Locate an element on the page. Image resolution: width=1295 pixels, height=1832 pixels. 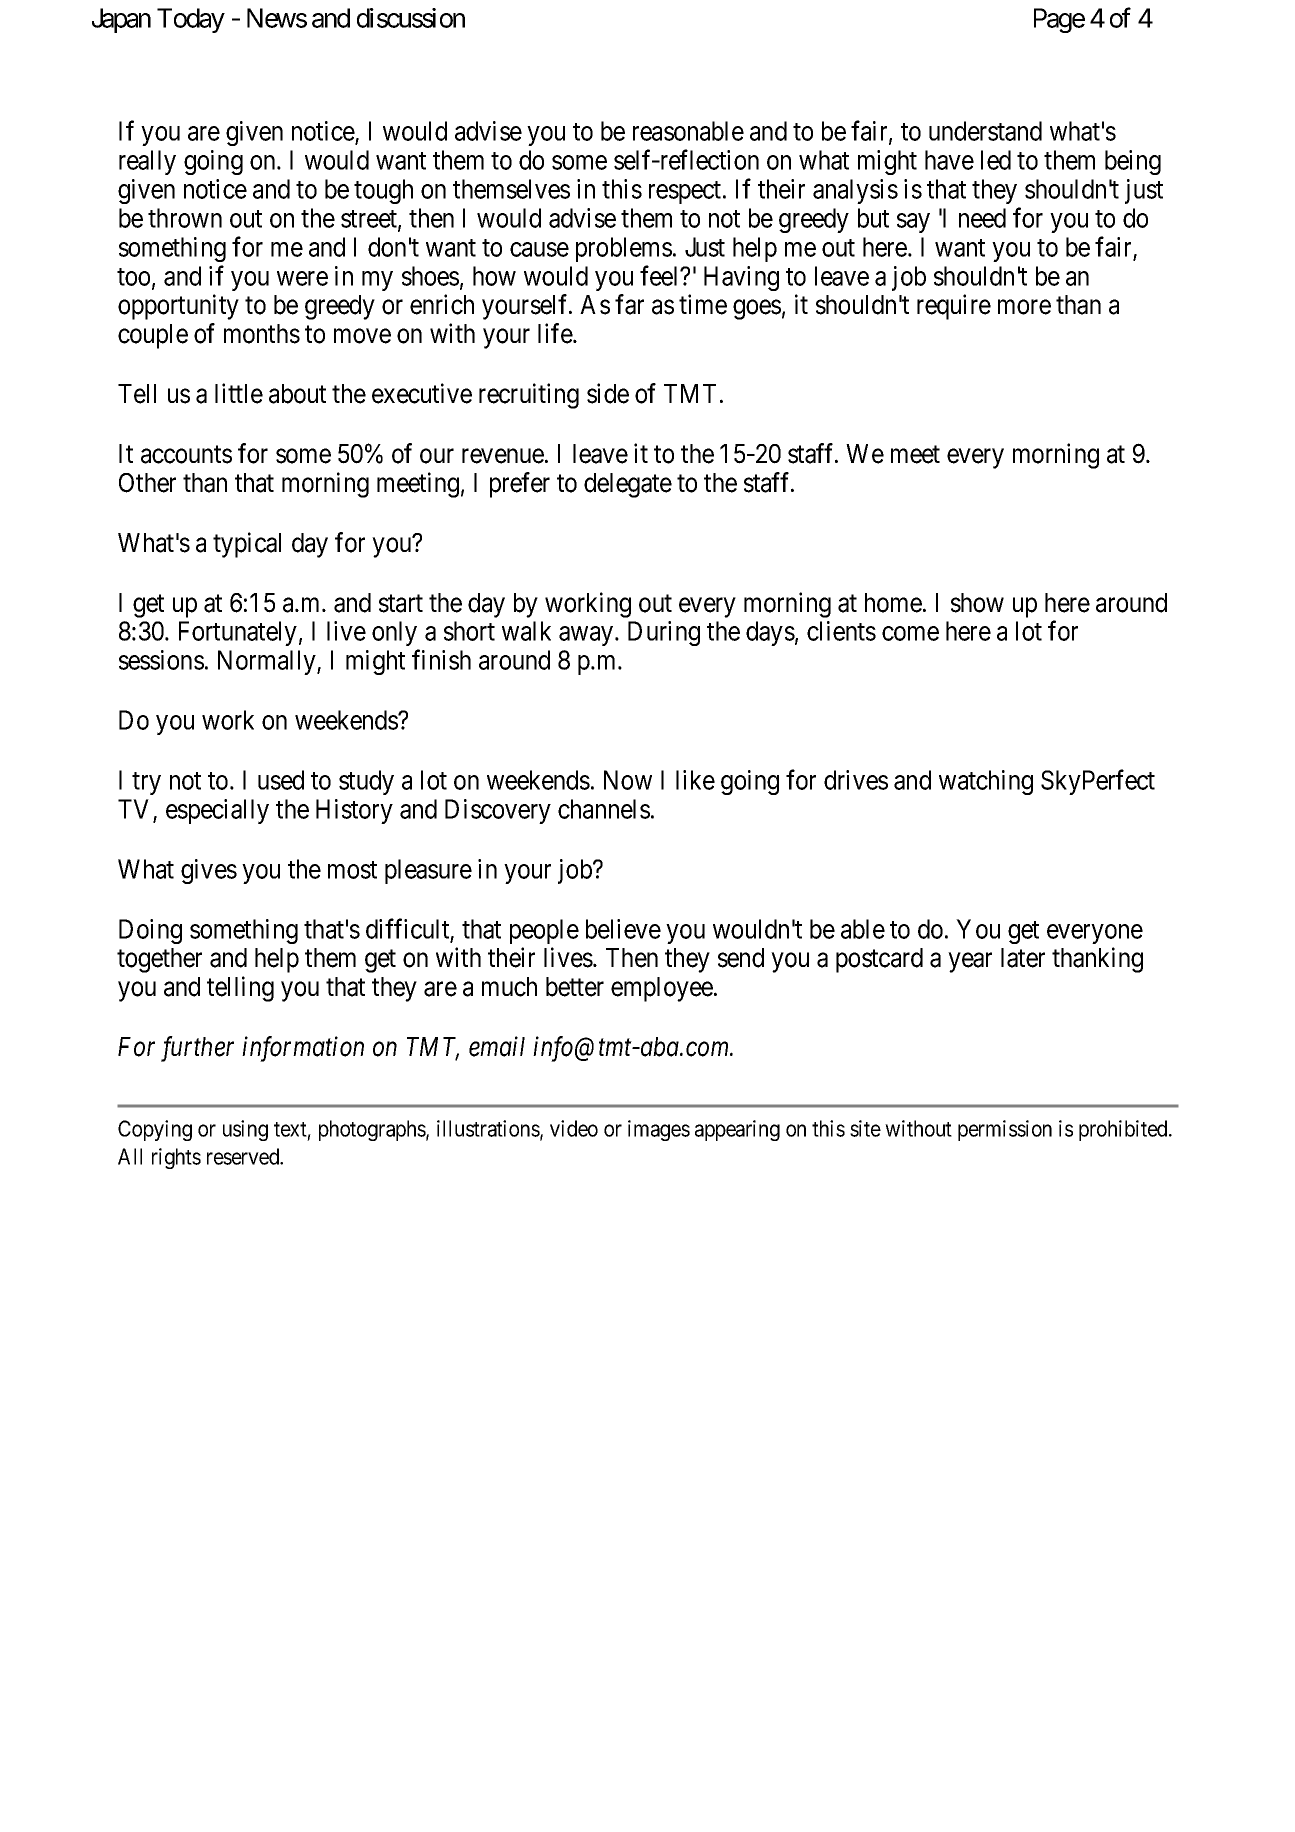
understand is located at coordinates (985, 131).
